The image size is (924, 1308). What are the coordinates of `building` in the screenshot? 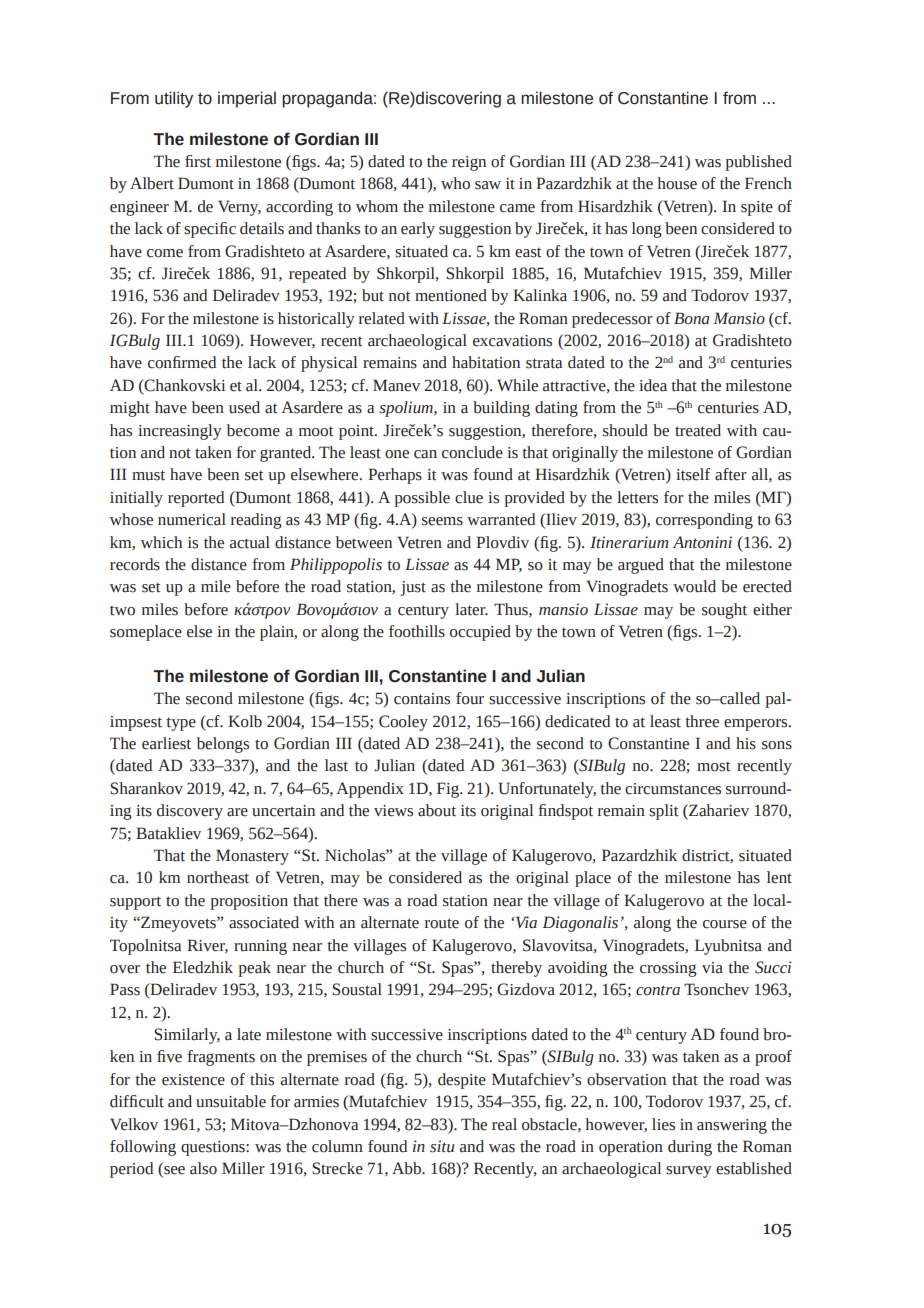 It's located at (501, 409).
